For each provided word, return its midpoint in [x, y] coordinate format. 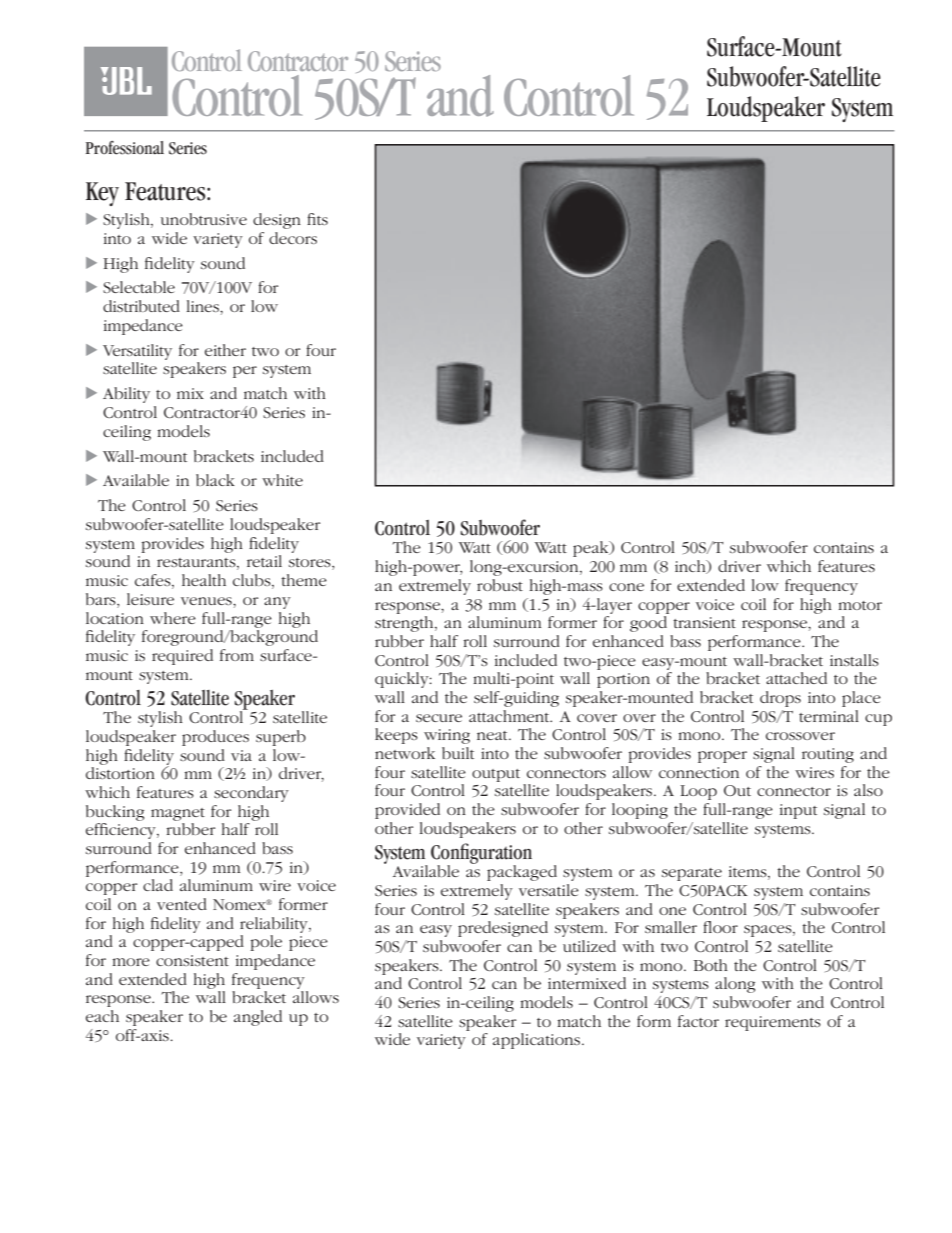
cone [626, 587]
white [282, 480]
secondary [251, 794]
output [496, 775]
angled [258, 1018]
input [798, 811]
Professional [125, 148]
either [225, 350]
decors [293, 238]
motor [860, 605]
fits [317, 219]
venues [207, 601]
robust [500, 585]
